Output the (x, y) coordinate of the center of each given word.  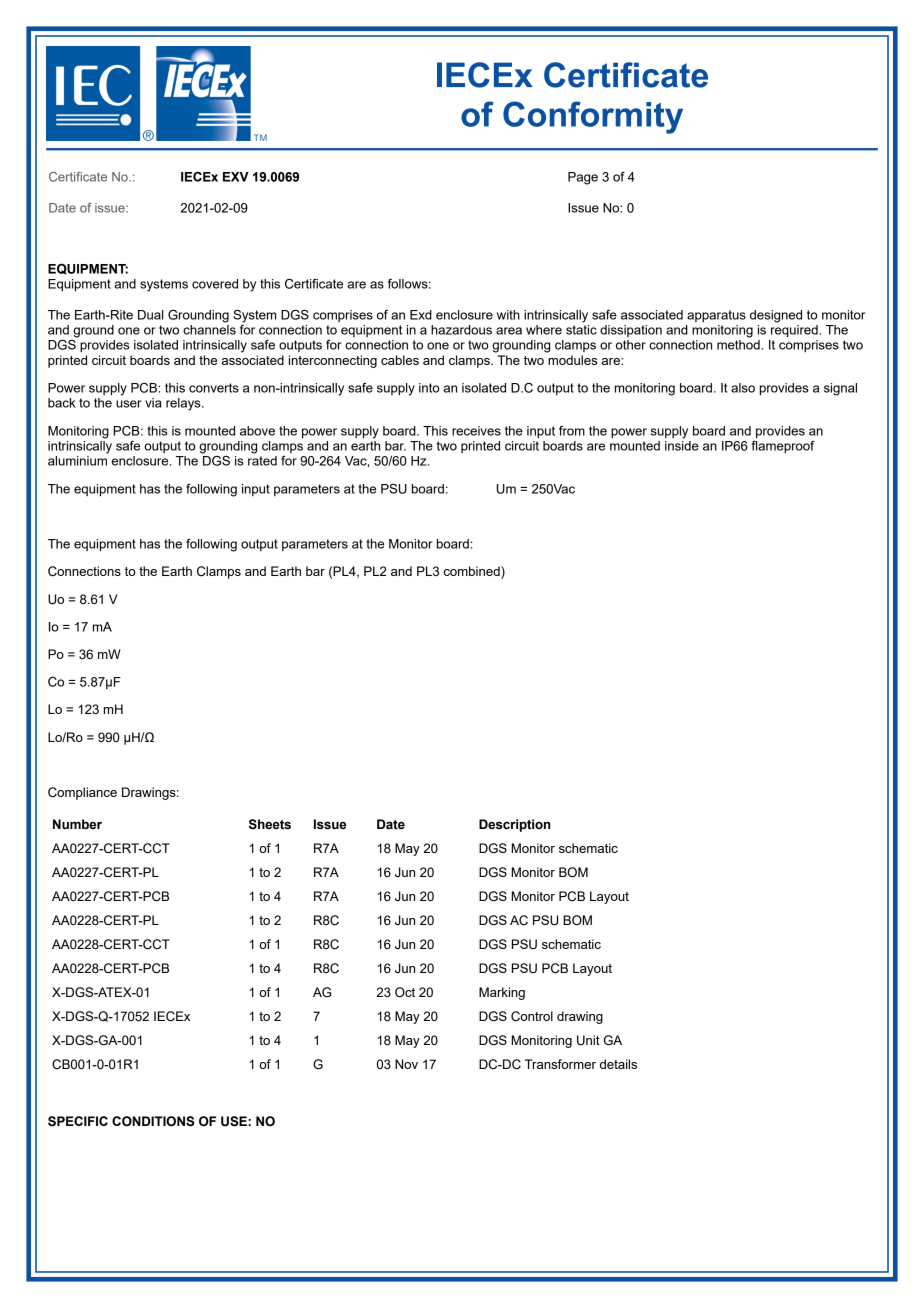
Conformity (593, 117)
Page (583, 178)
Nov (406, 1064)
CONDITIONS (153, 1121)
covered (215, 284)
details (618, 1064)
